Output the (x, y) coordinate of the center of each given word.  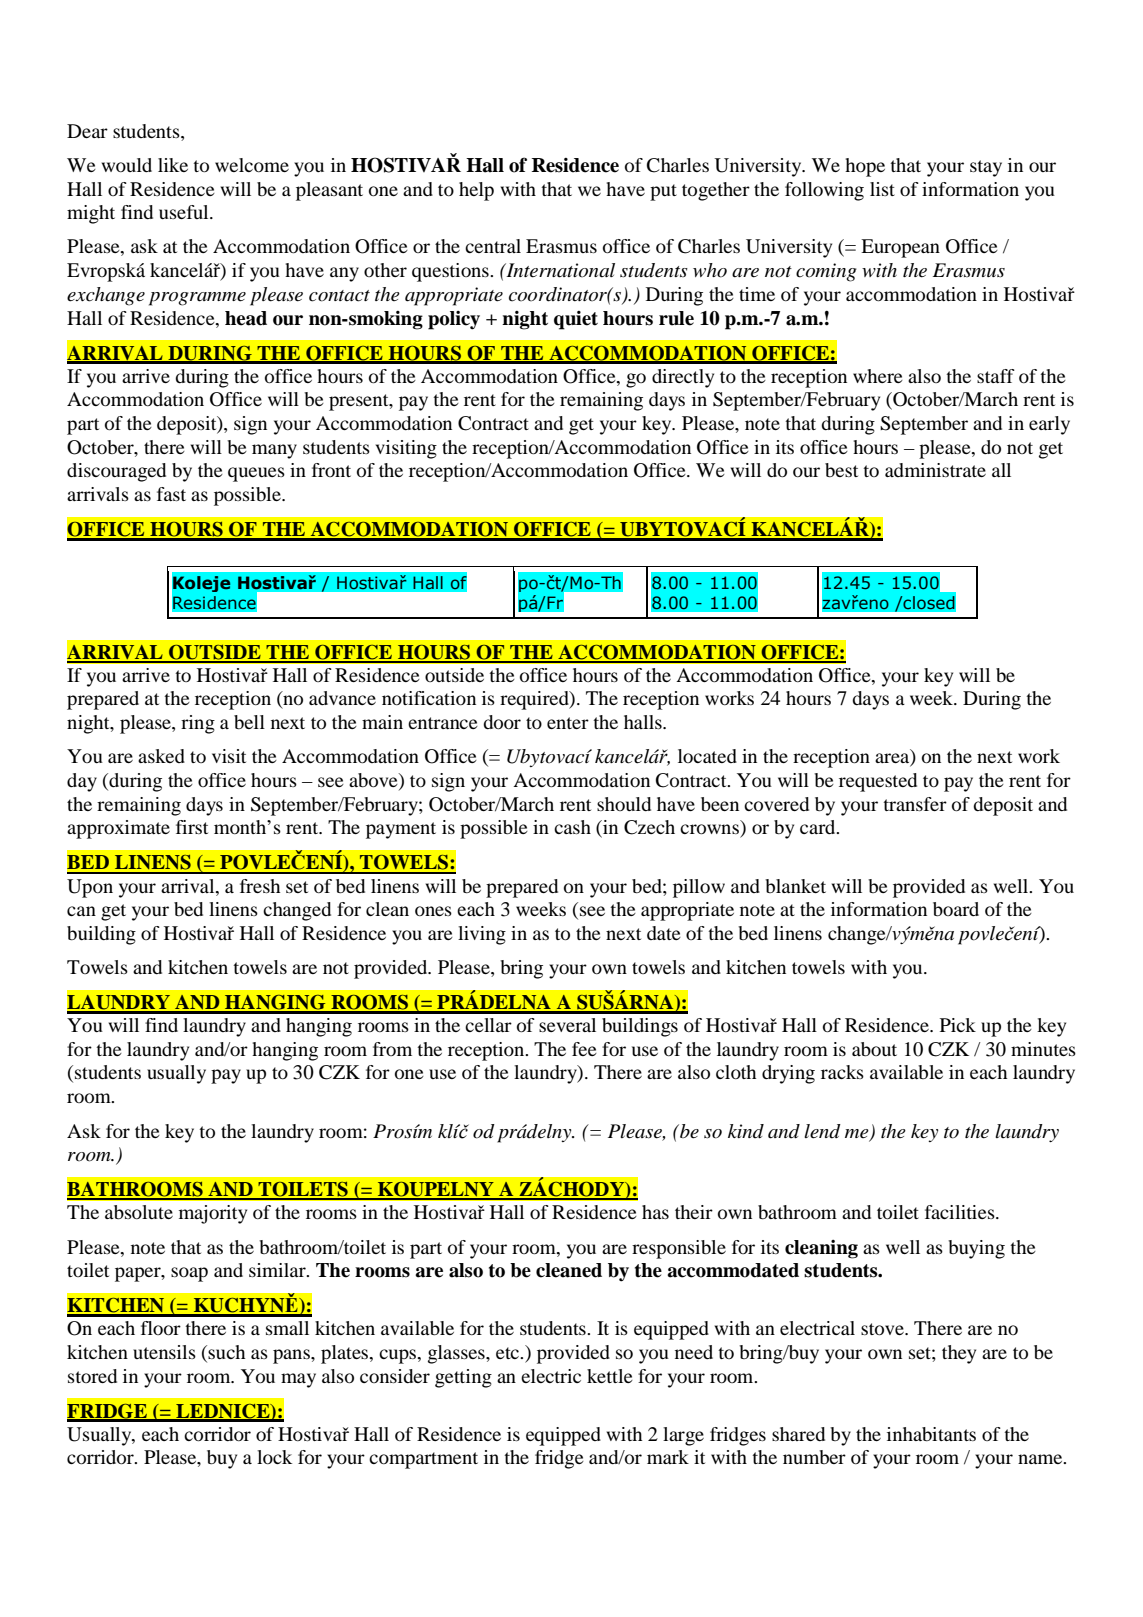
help (476, 191)
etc (509, 1353)
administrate (935, 470)
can (81, 911)
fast (171, 494)
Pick (958, 1025)
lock (274, 1457)
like (173, 165)
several (567, 1025)
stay (986, 168)
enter (568, 723)
